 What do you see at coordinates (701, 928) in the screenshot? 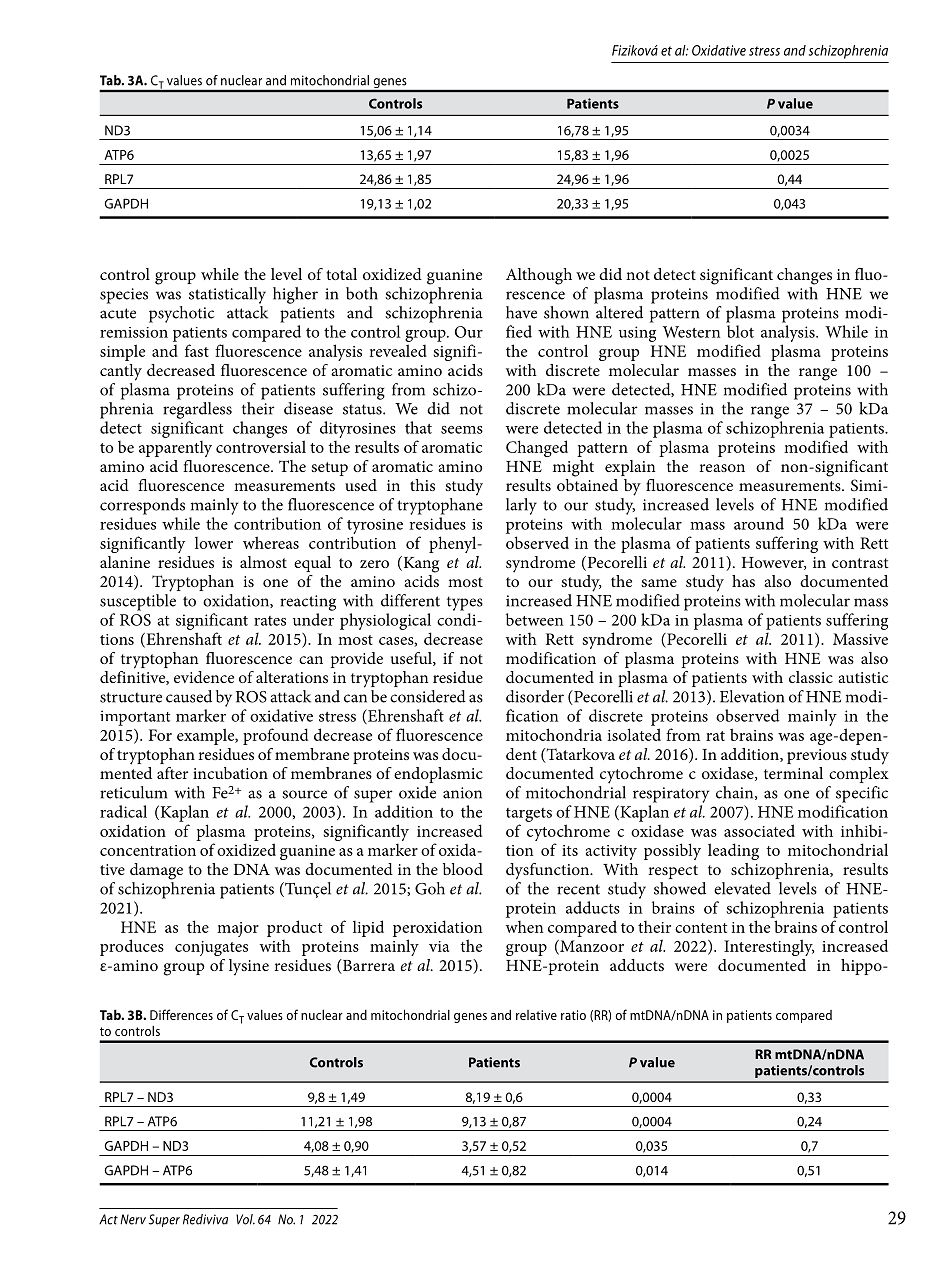
I see `content` at bounding box center [701, 928].
